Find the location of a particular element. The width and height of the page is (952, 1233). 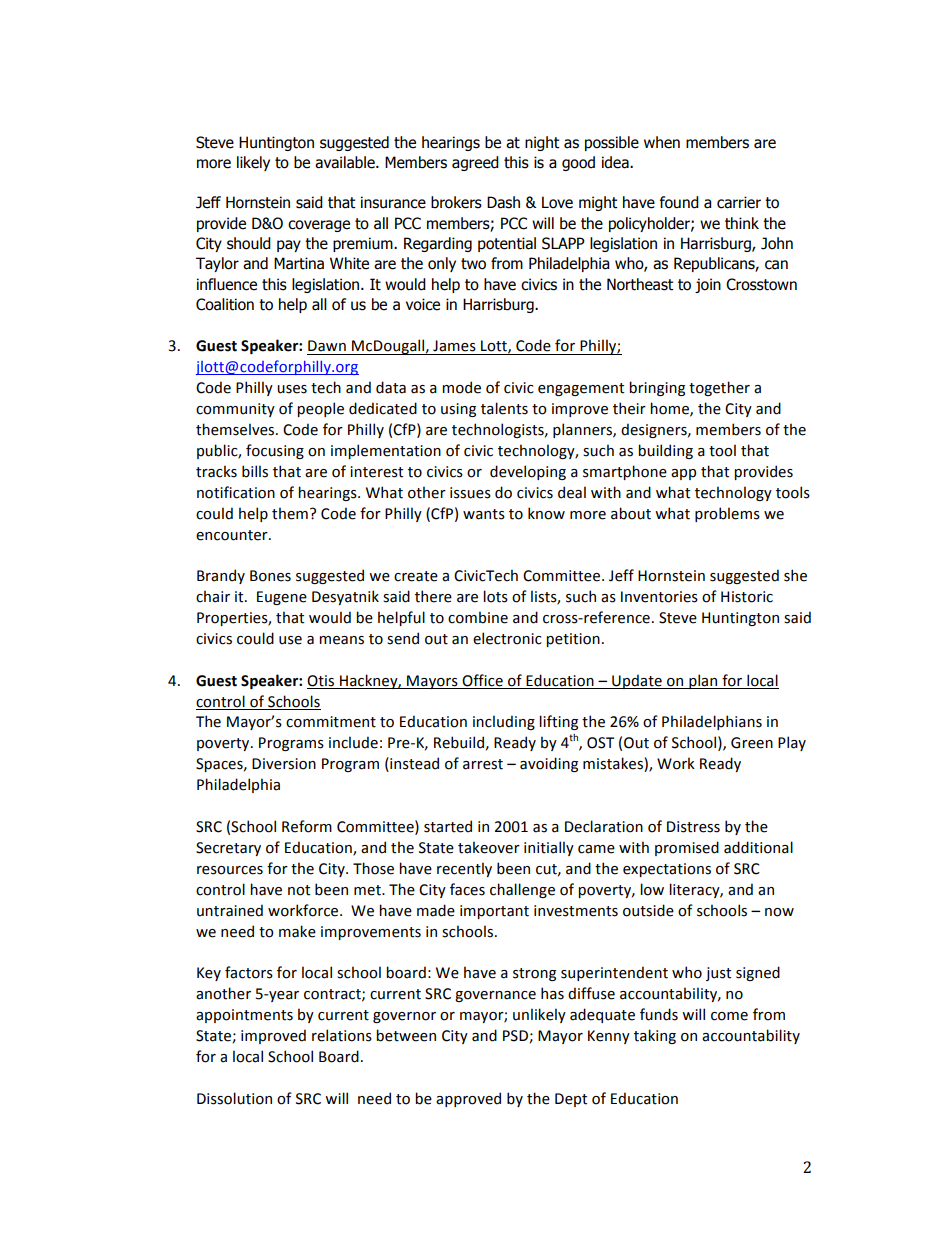

carrier is located at coordinates (739, 202).
